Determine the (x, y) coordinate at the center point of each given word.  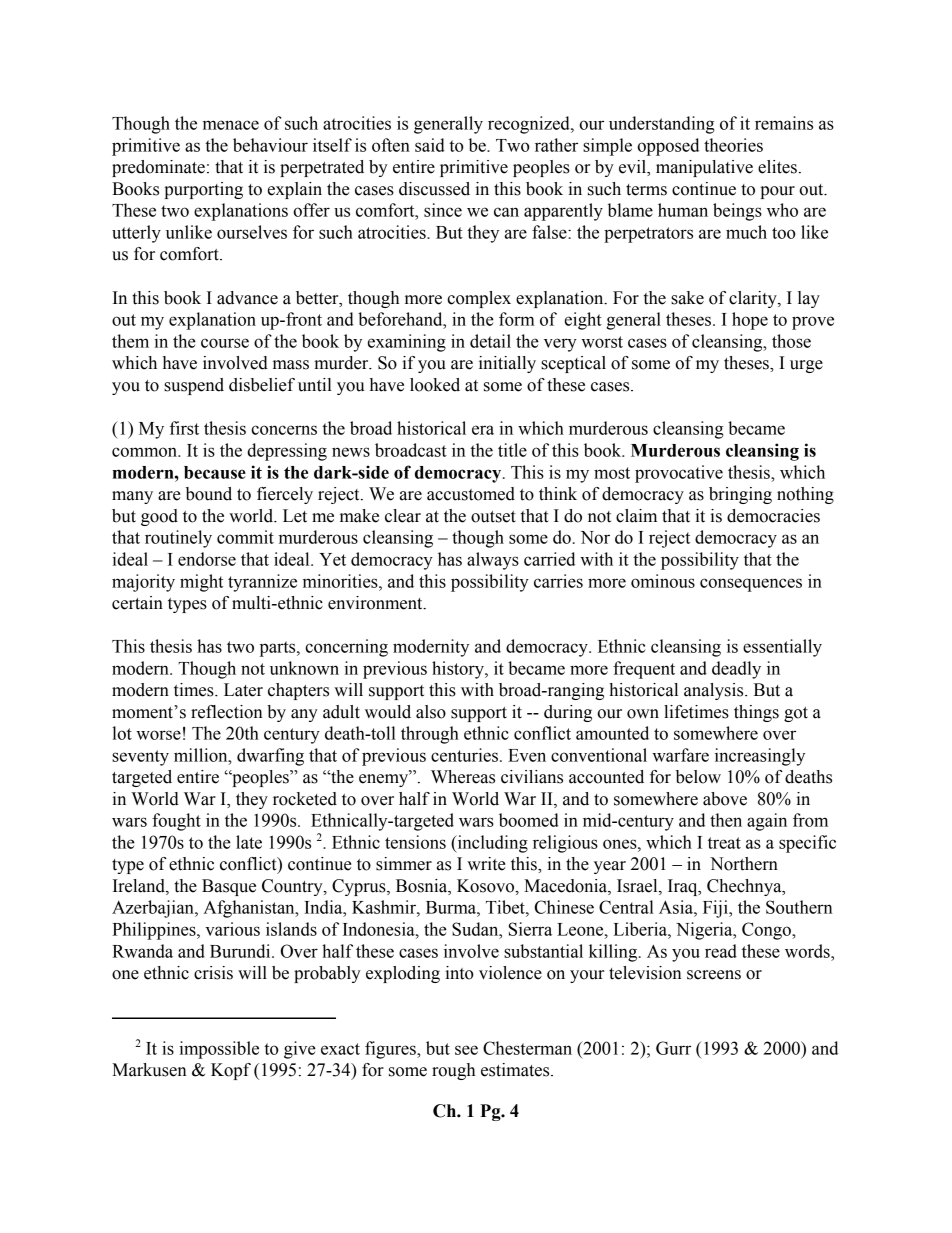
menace (231, 125)
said (430, 145)
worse (158, 735)
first (184, 428)
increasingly (760, 757)
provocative (679, 474)
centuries (464, 755)
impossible (219, 1050)
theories (733, 145)
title (512, 450)
